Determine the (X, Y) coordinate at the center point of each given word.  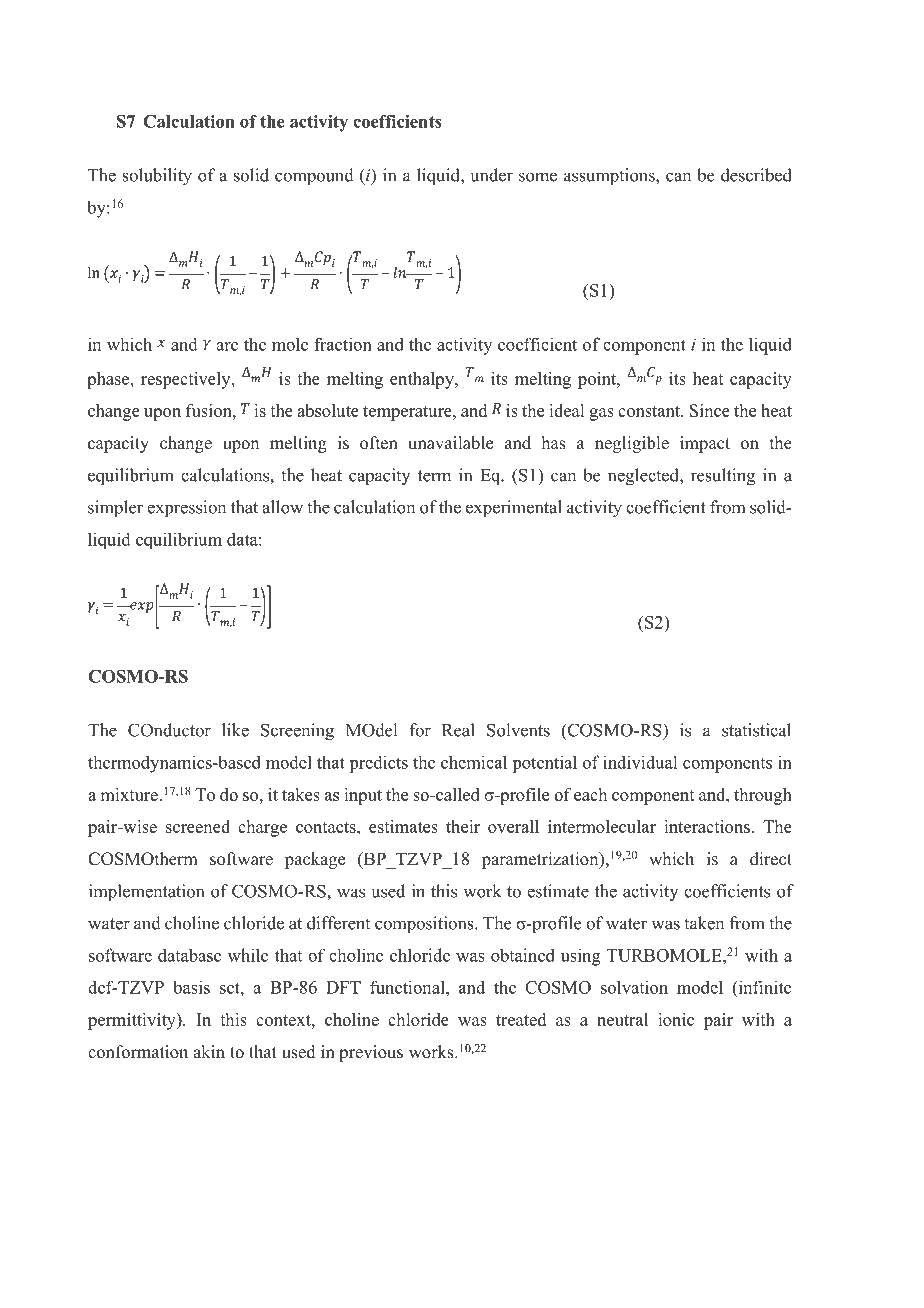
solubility (157, 177)
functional (408, 987)
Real (458, 730)
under (491, 175)
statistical (756, 730)
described (756, 175)
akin (209, 1051)
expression (186, 508)
